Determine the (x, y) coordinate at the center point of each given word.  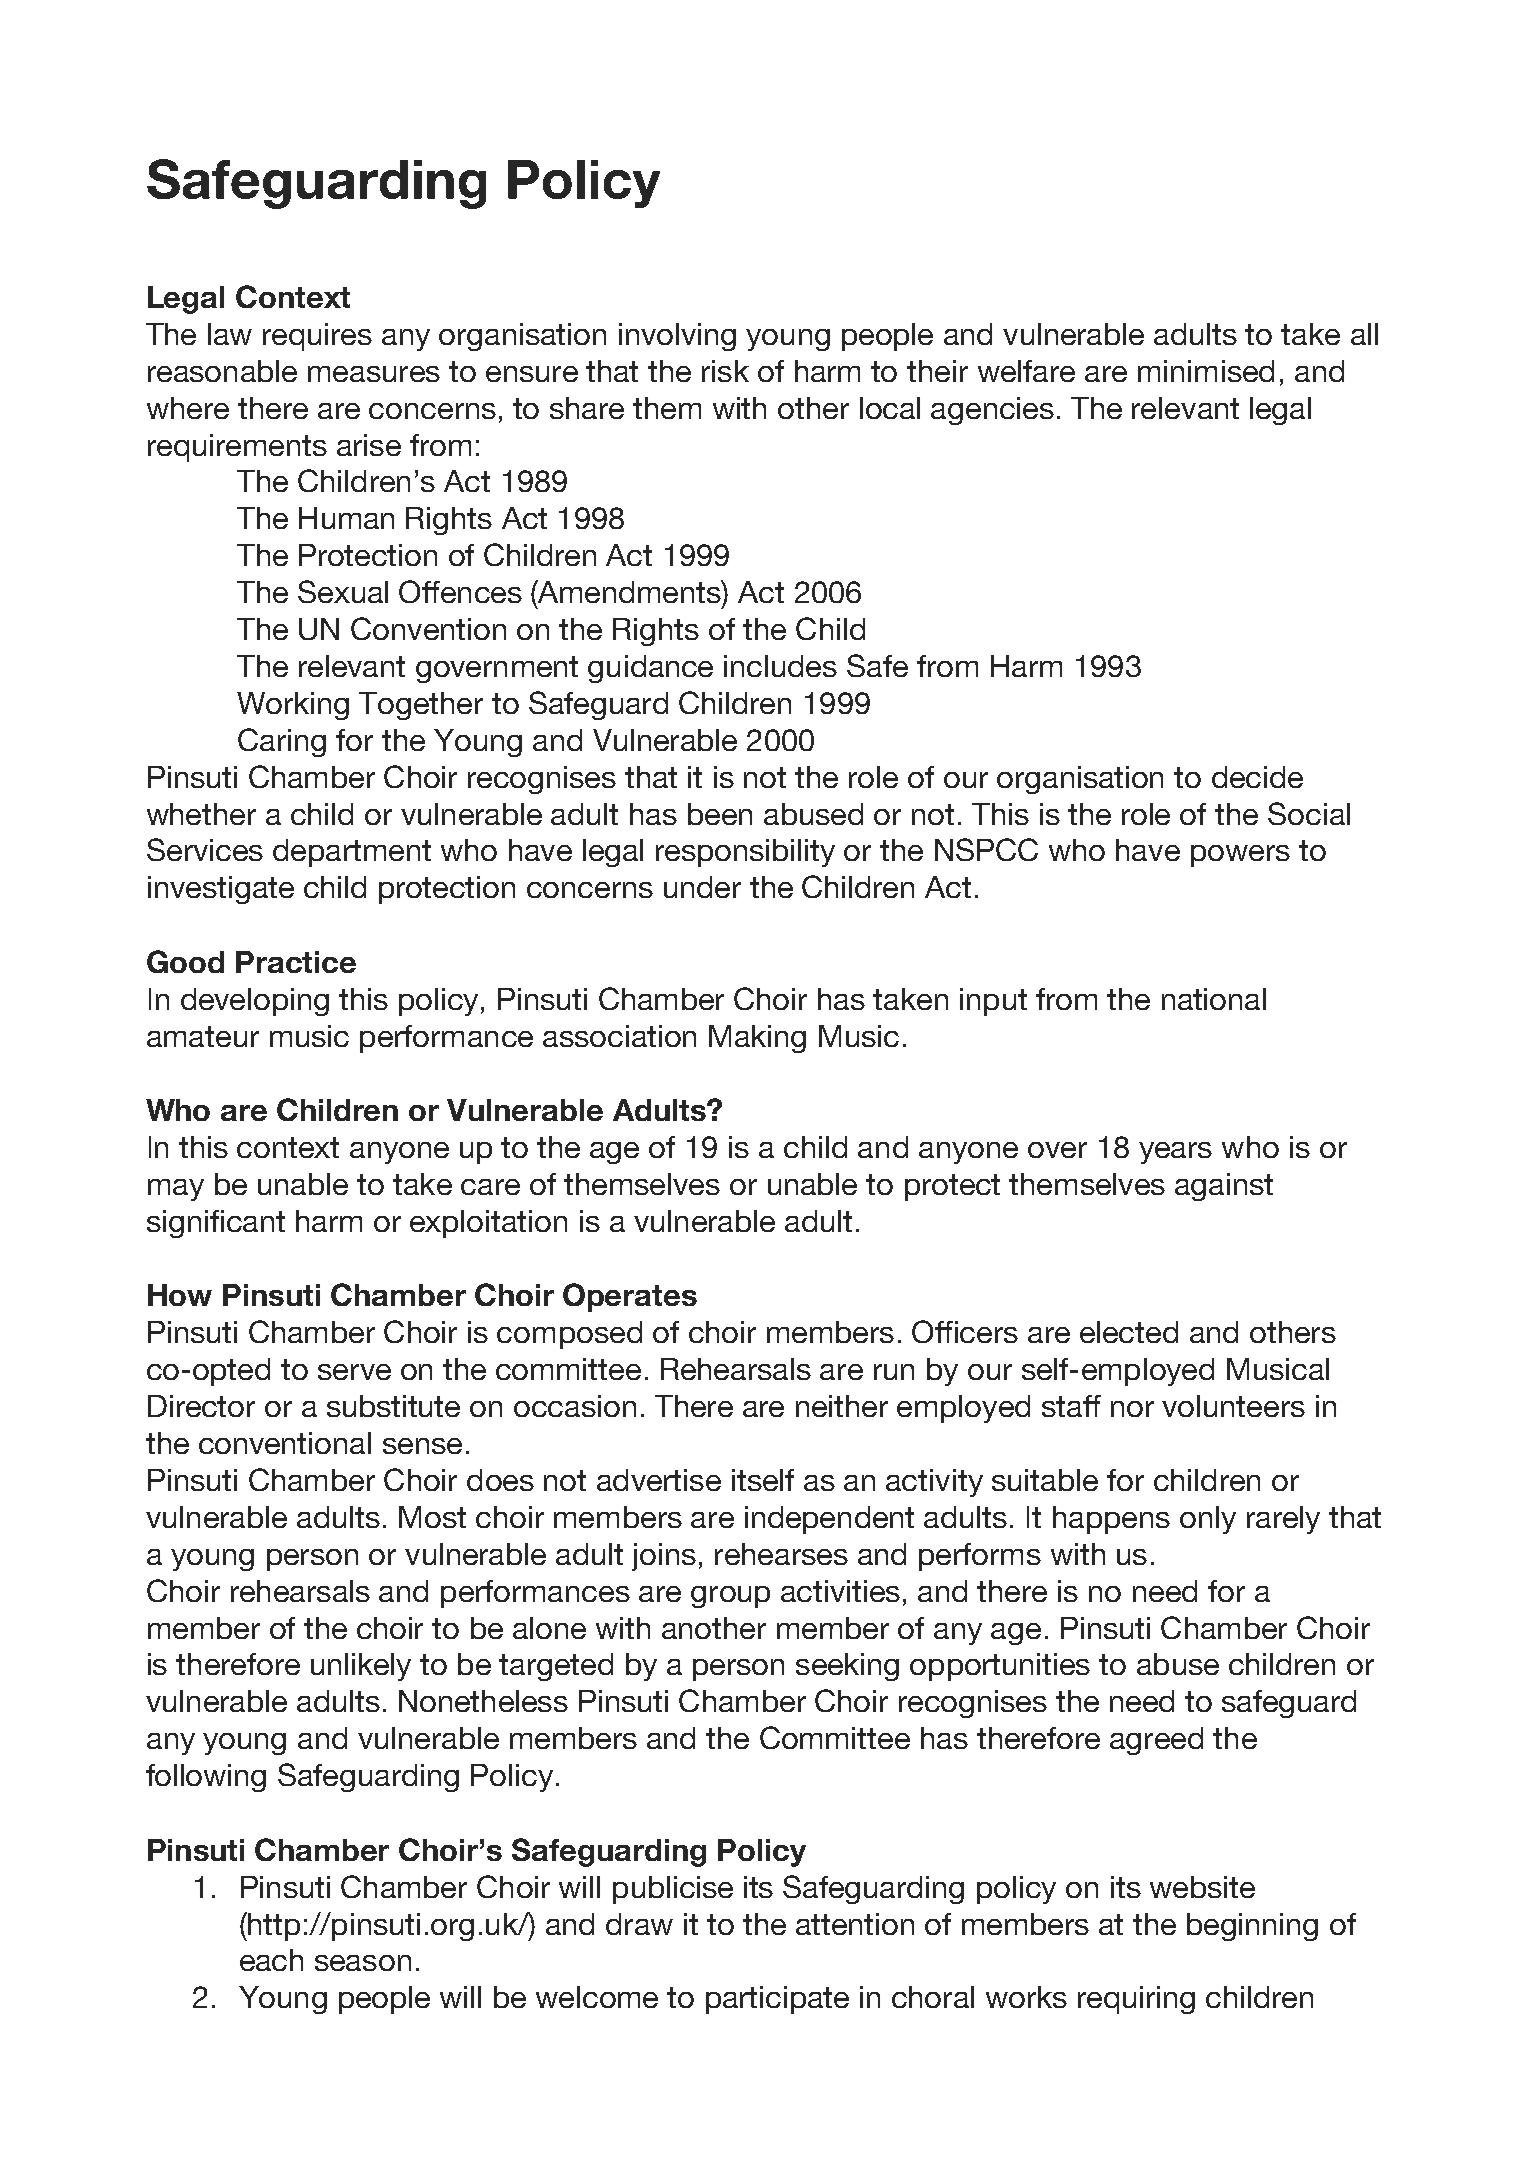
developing (255, 1002)
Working (293, 706)
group (730, 1597)
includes (780, 666)
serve (354, 1372)
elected (1129, 1332)
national (1214, 999)
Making (757, 1039)
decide (1257, 777)
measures (374, 374)
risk (725, 371)
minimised (1206, 371)
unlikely (361, 1667)
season (363, 1963)
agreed (1156, 1741)
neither (842, 1406)
